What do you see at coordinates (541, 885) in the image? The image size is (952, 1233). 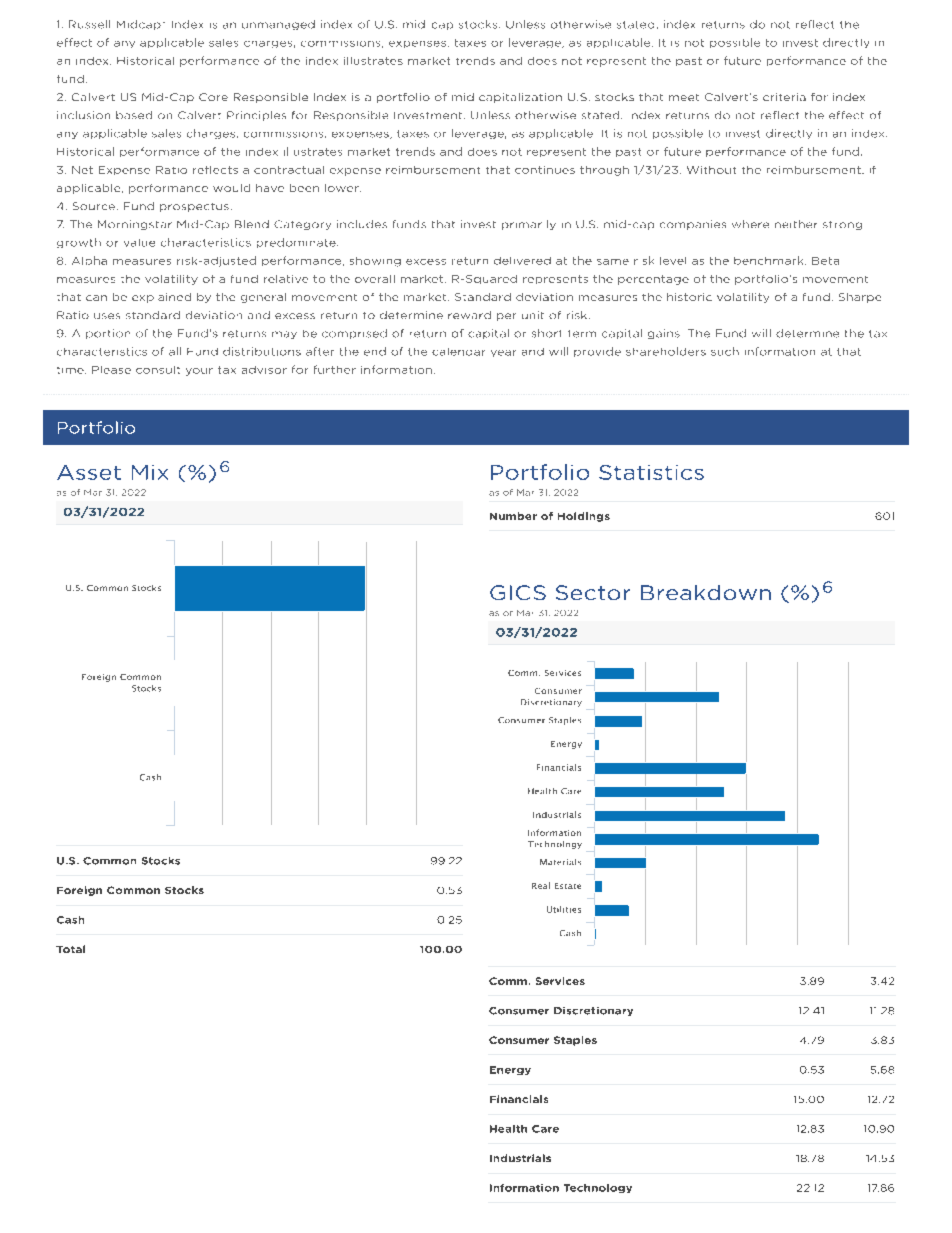 I see `Real` at bounding box center [541, 885].
